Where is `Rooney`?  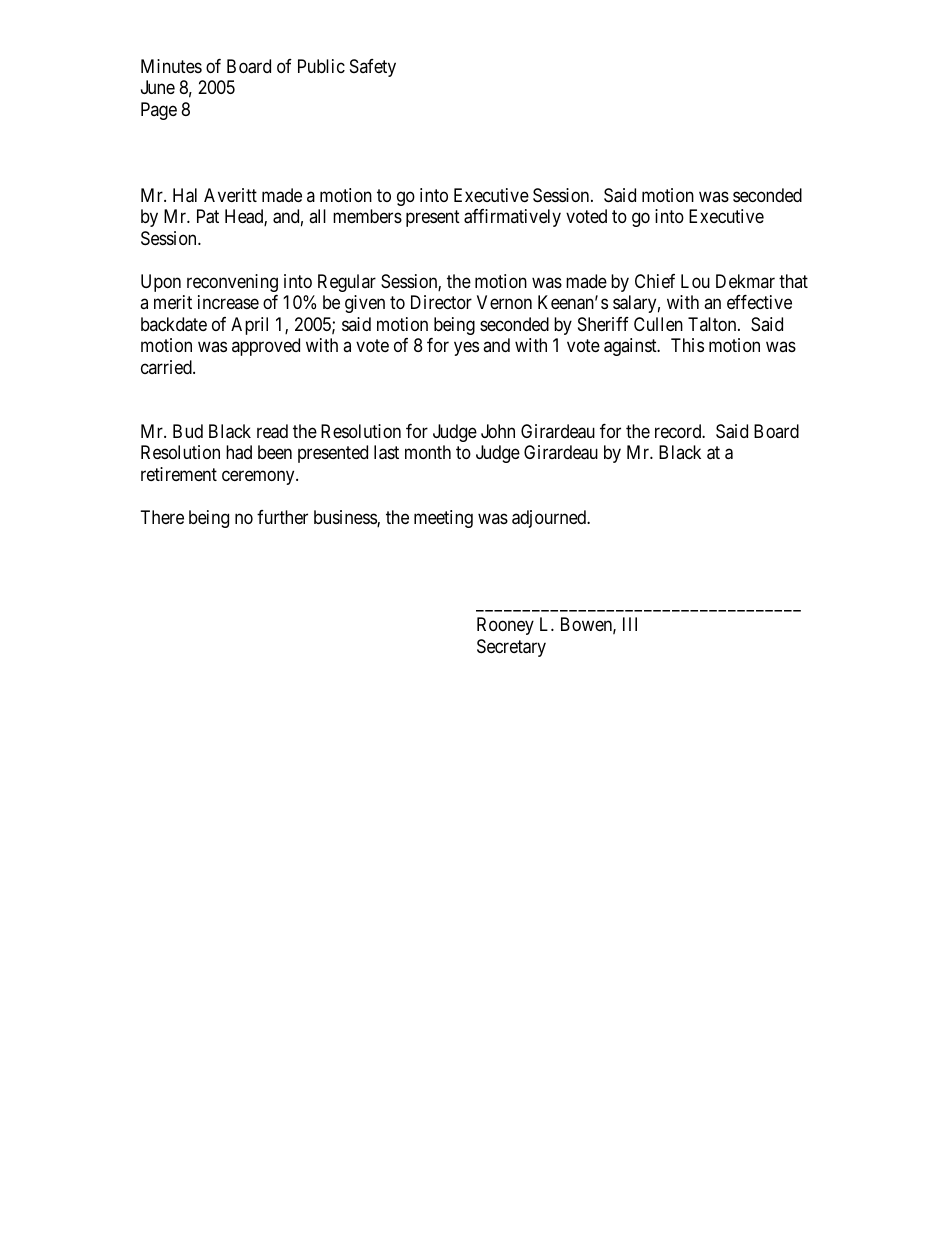
Rooney is located at coordinates (505, 626).
